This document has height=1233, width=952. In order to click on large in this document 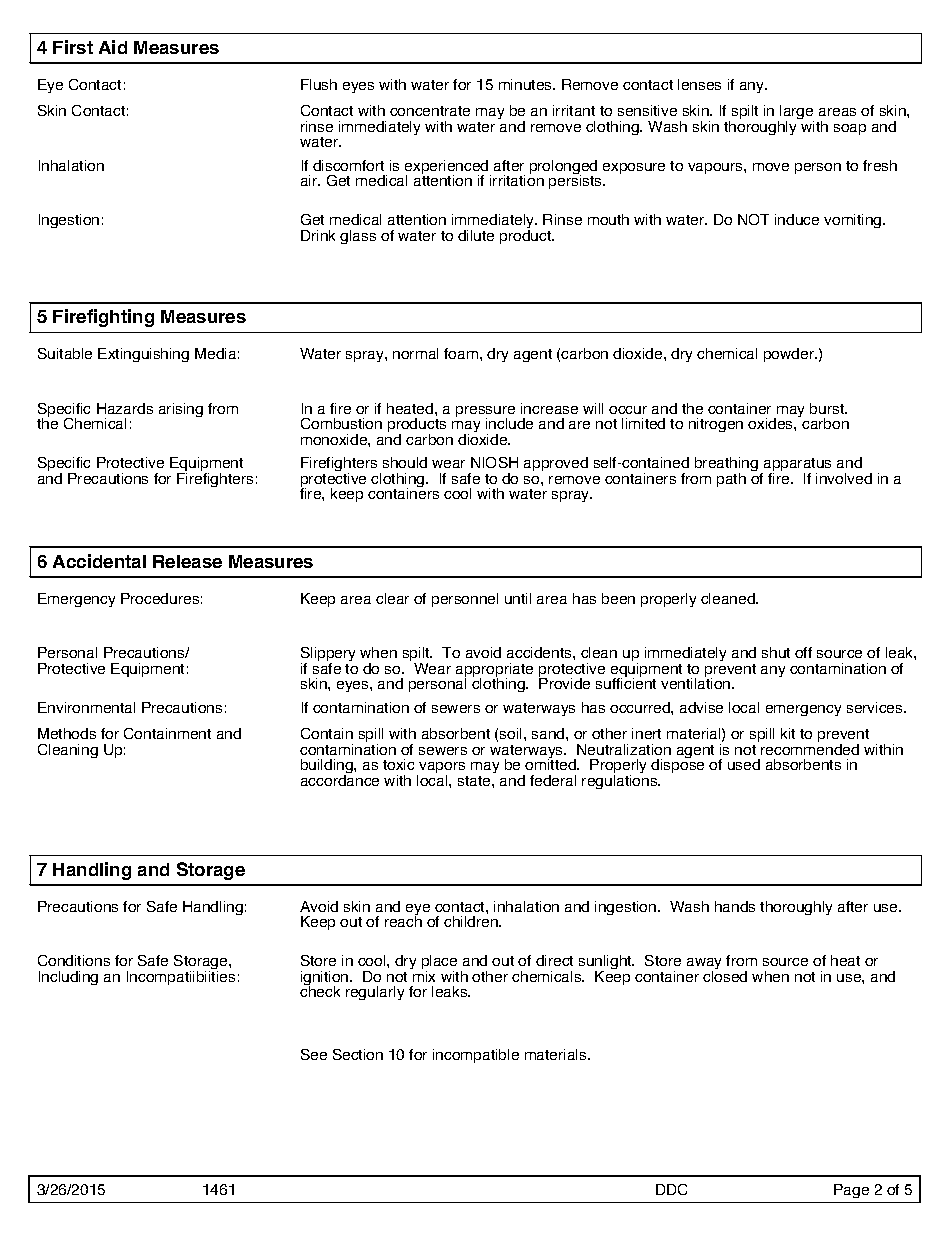, I will do `click(796, 114)`.
